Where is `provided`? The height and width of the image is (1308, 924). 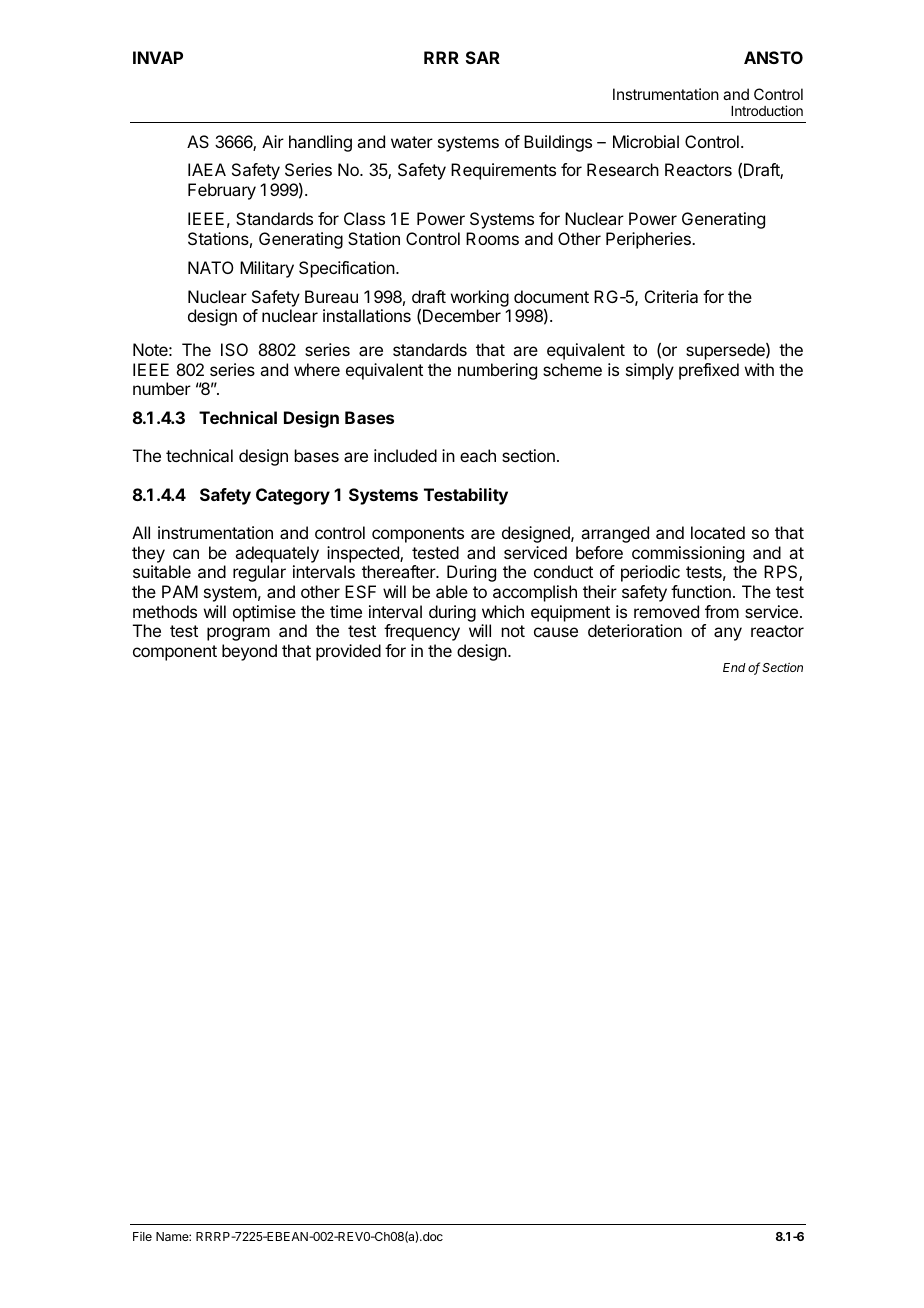
provided is located at coordinates (348, 652).
